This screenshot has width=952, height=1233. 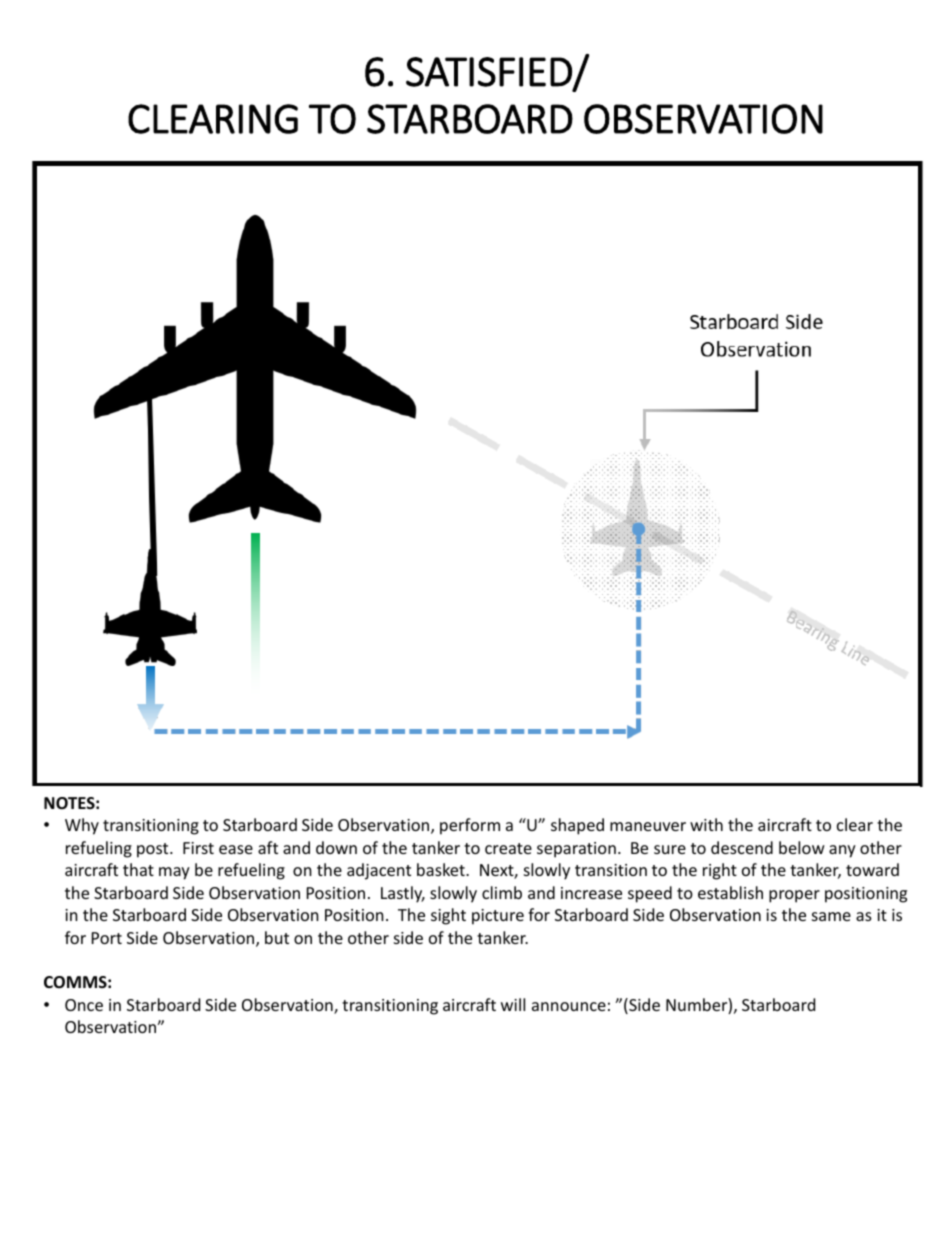 What do you see at coordinates (513, 1004) in the screenshot?
I see `will` at bounding box center [513, 1004].
